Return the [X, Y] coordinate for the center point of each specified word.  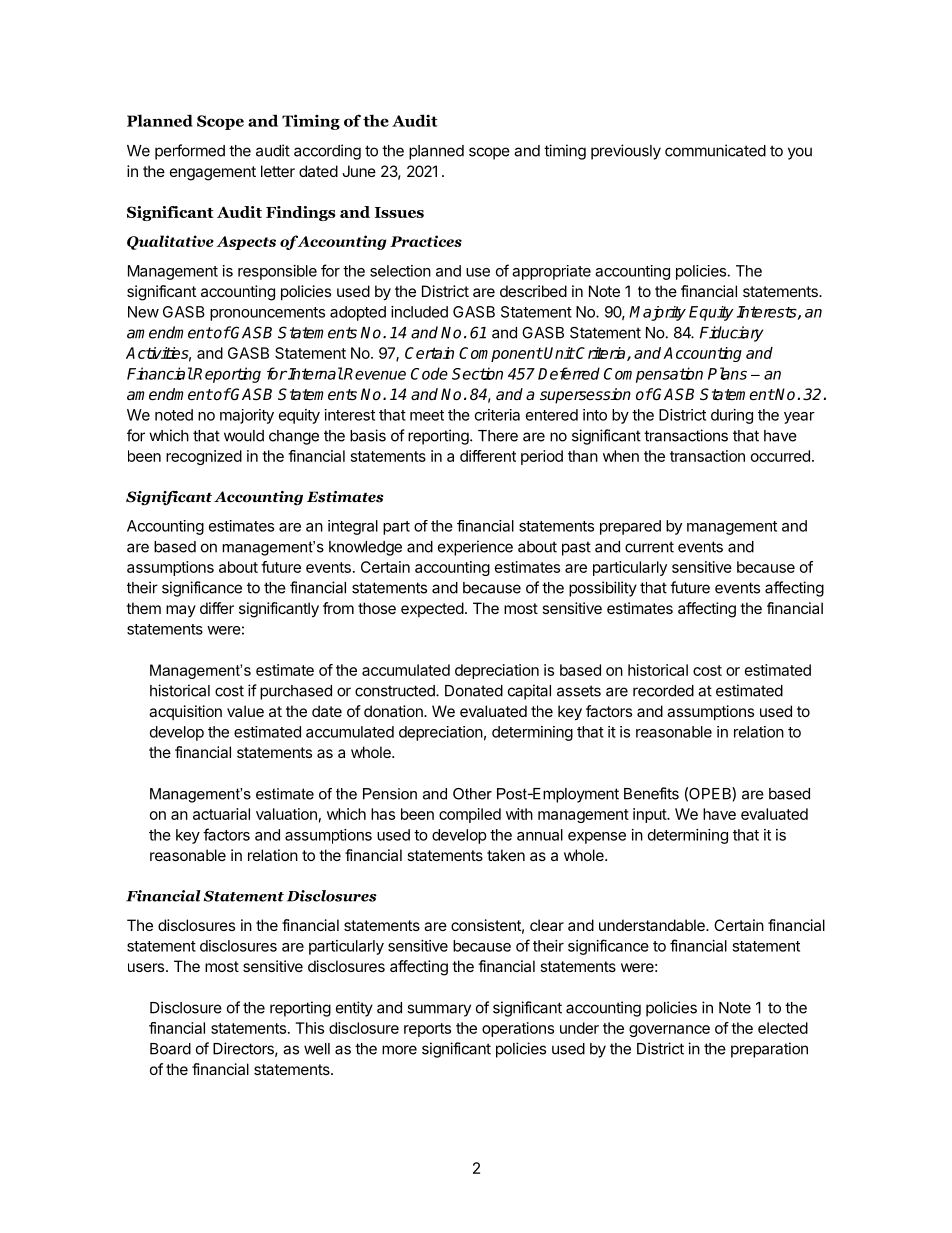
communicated [715, 150]
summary [439, 1010]
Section [477, 373]
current [649, 547]
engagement [213, 173]
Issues [399, 212]
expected [432, 609]
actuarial [221, 814]
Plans [727, 373]
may [181, 611]
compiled [470, 815]
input [650, 815]
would [244, 436]
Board [170, 1049]
